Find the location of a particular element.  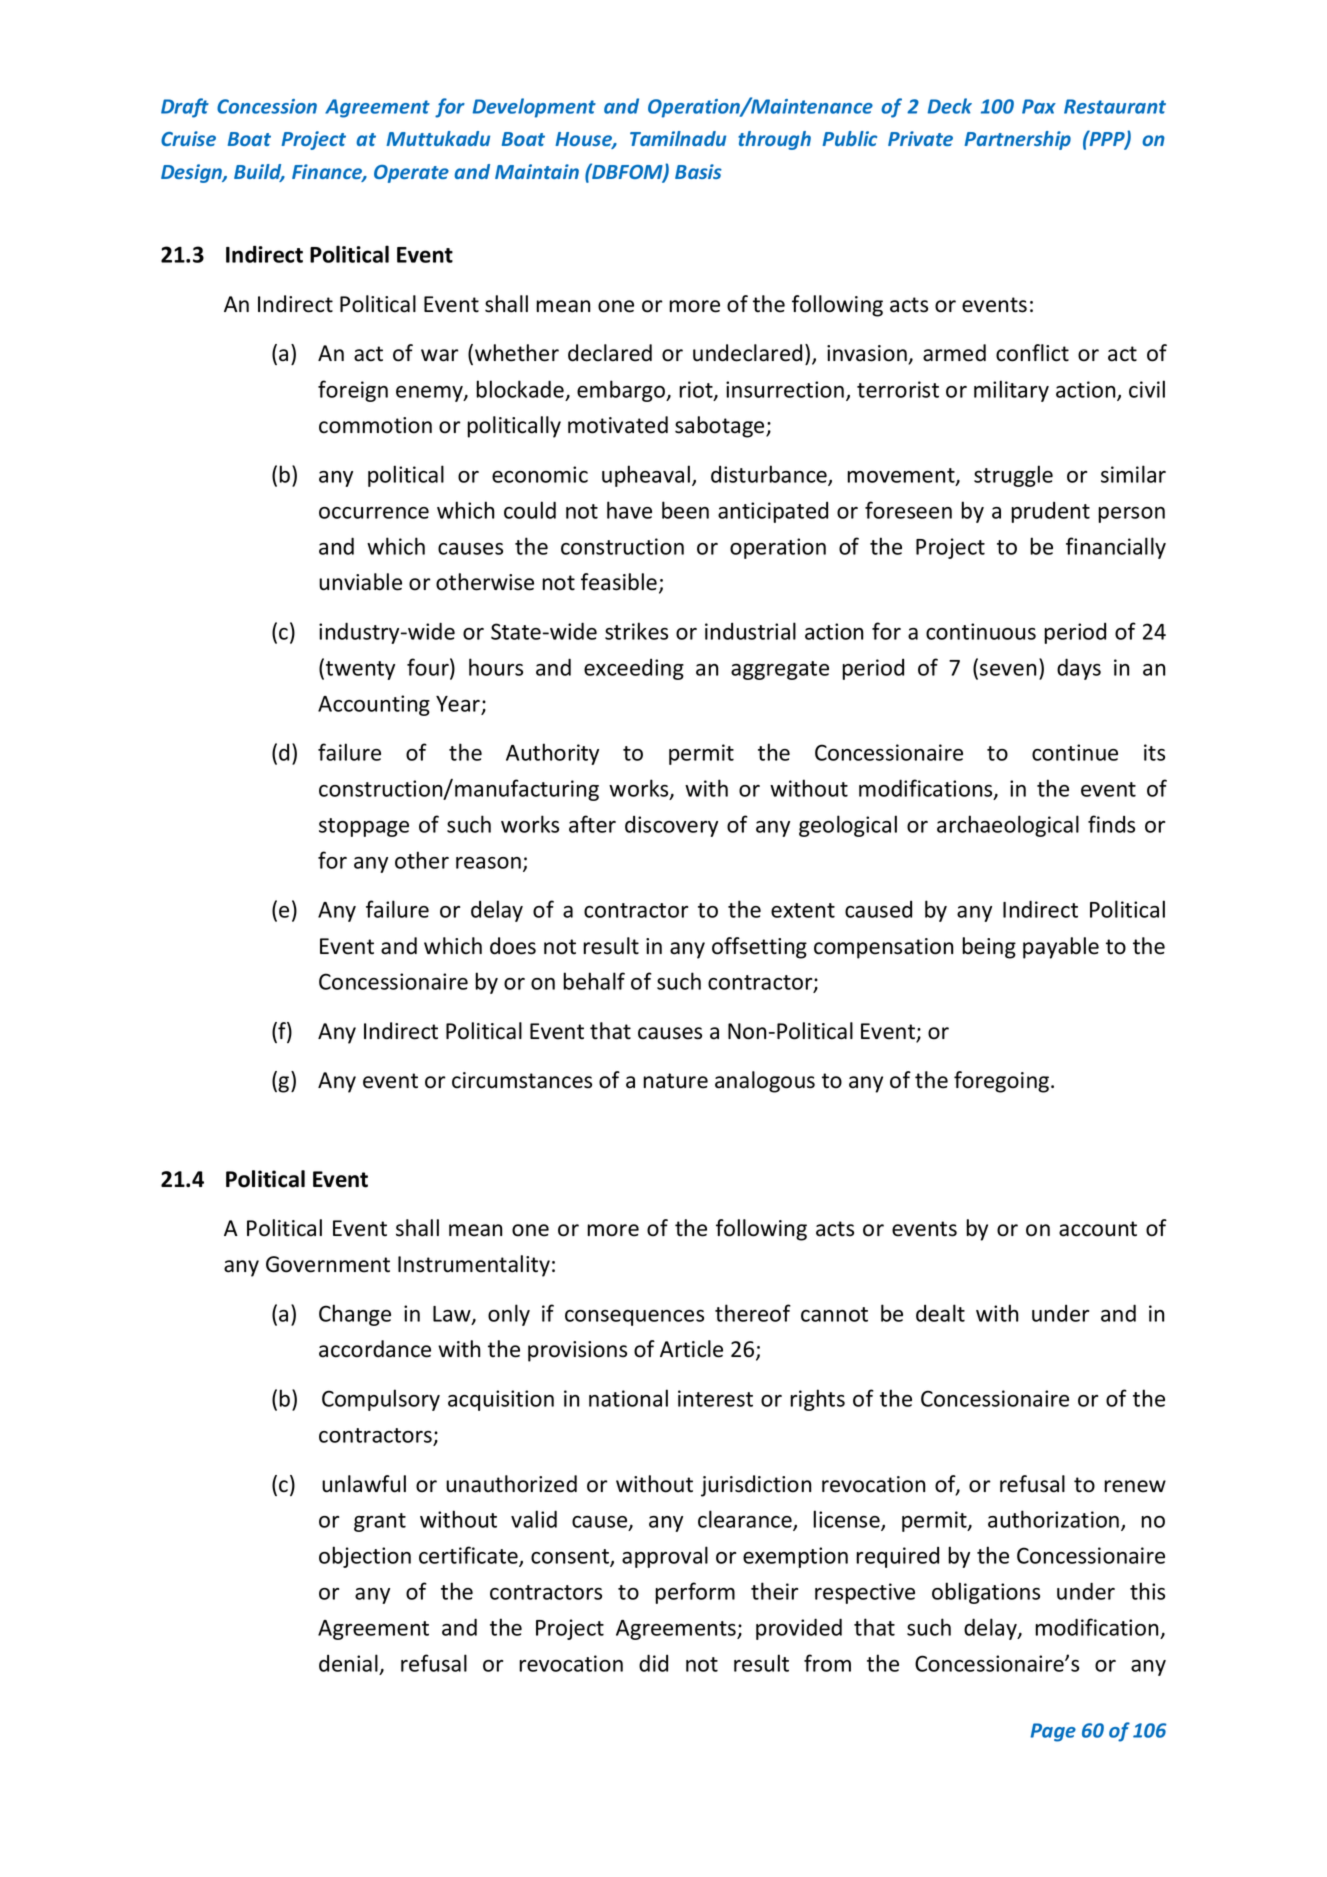

denial is located at coordinates (348, 1663).
